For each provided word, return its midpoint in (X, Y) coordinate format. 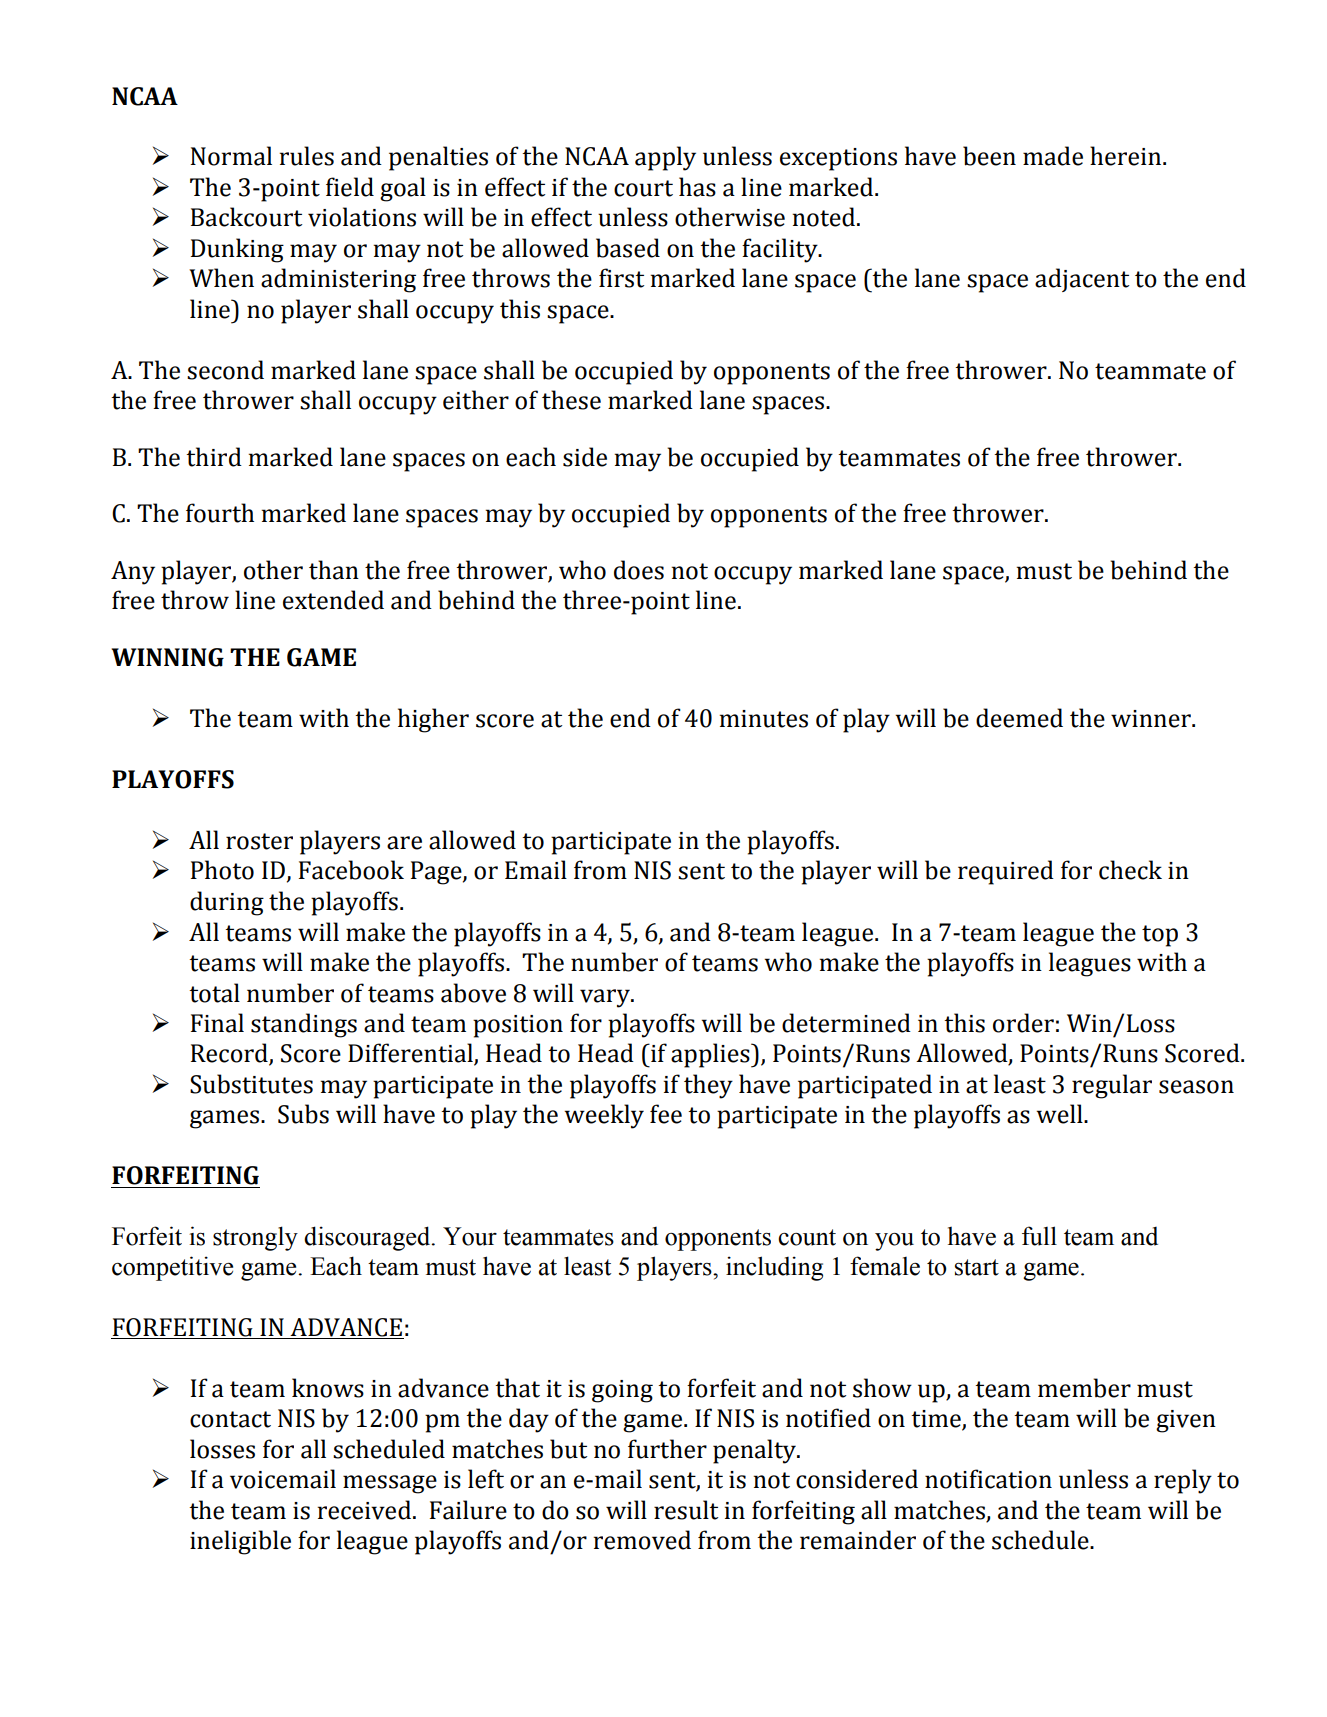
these (571, 400)
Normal (231, 156)
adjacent (1082, 280)
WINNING (168, 657)
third (214, 457)
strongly (255, 1238)
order (1023, 1023)
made (1053, 156)
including (774, 1268)
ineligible (240, 1542)
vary (606, 998)
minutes (763, 719)
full (1039, 1236)
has (697, 187)
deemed (1019, 718)
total (214, 993)
